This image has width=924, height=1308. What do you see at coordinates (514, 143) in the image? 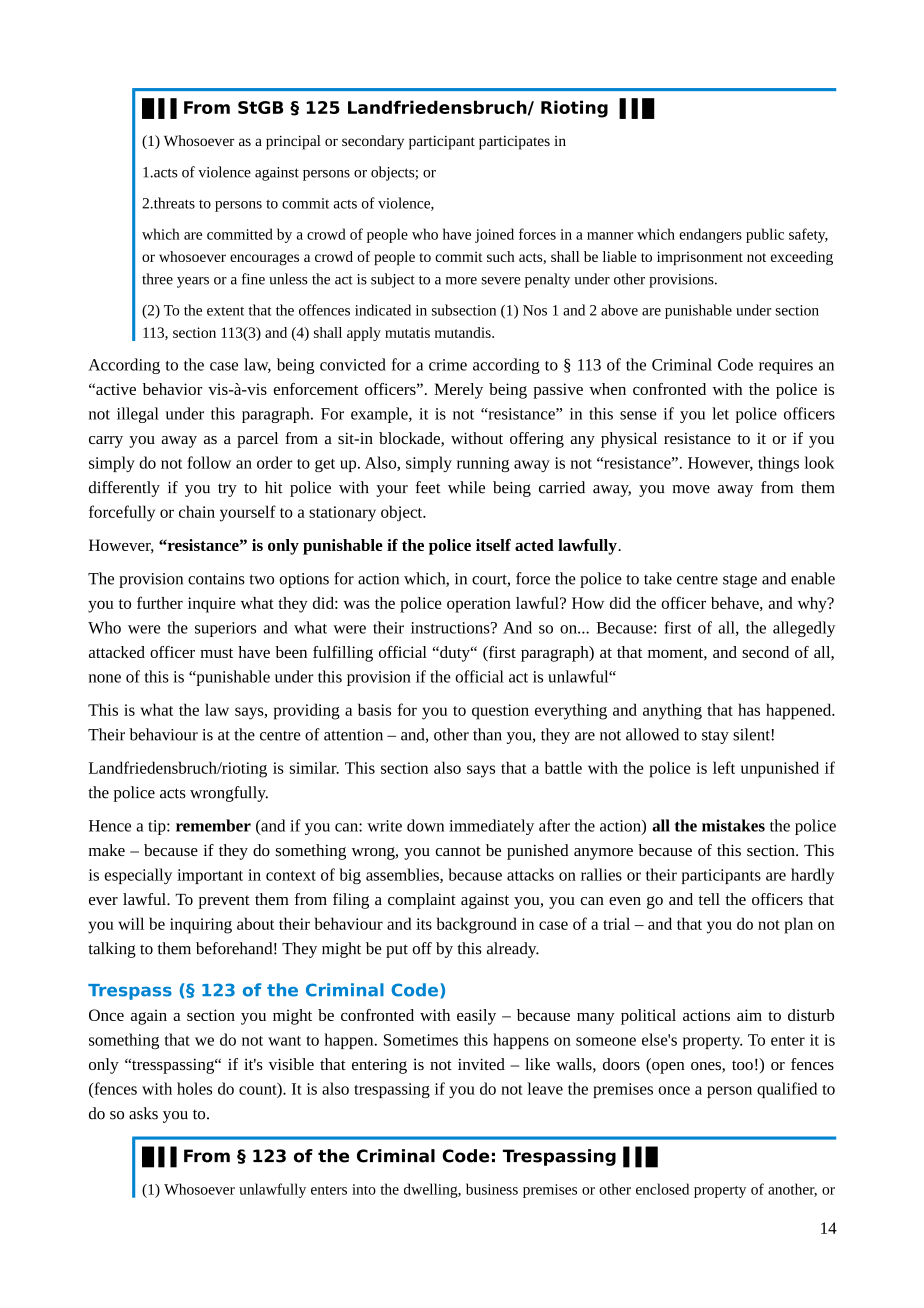
I see `participates` at bounding box center [514, 143].
